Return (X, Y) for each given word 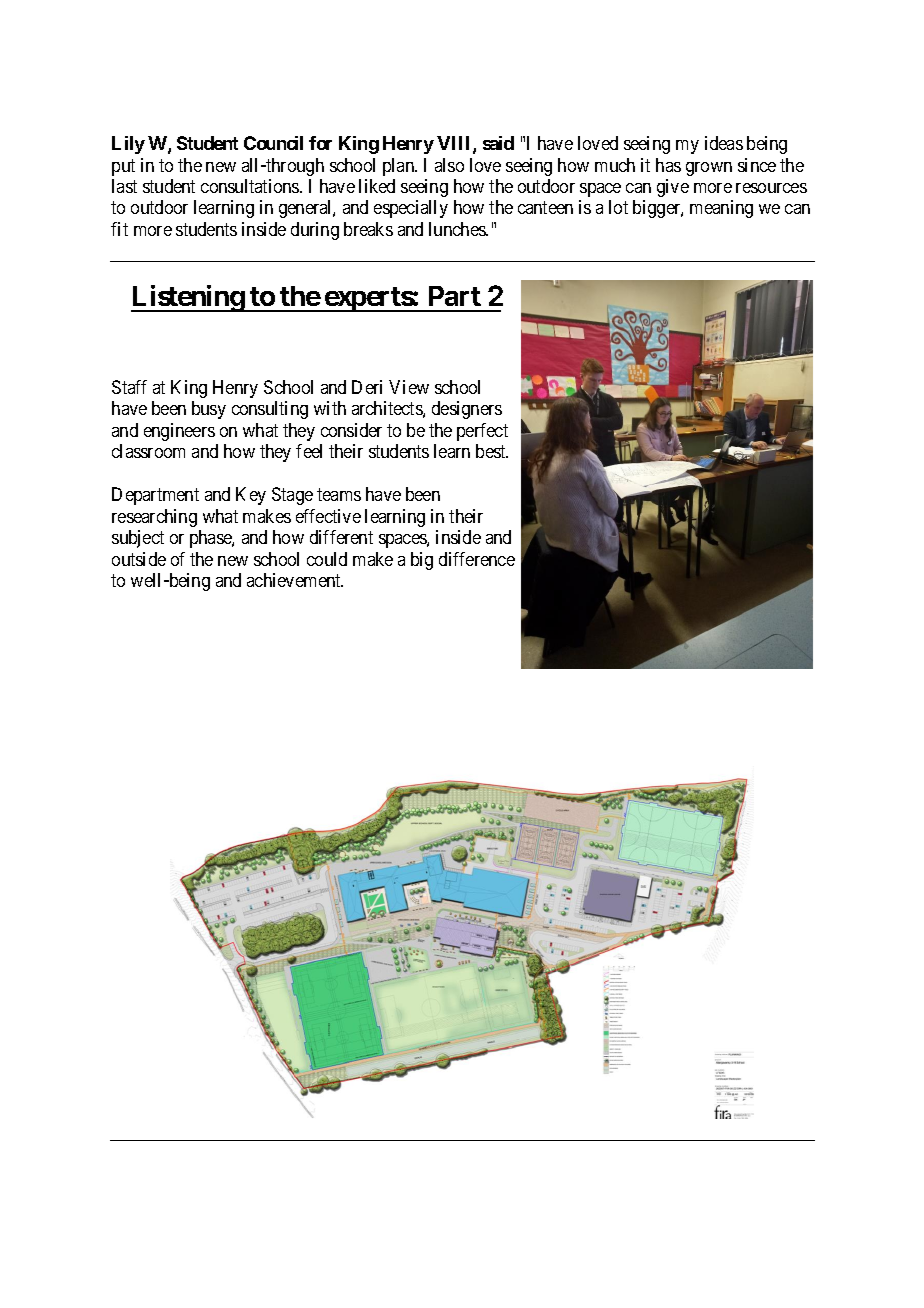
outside (139, 559)
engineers (179, 432)
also (449, 165)
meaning (721, 209)
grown (709, 169)
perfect (482, 432)
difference (477, 559)
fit (119, 229)
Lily (128, 145)
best (492, 451)
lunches (458, 229)
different (341, 537)
